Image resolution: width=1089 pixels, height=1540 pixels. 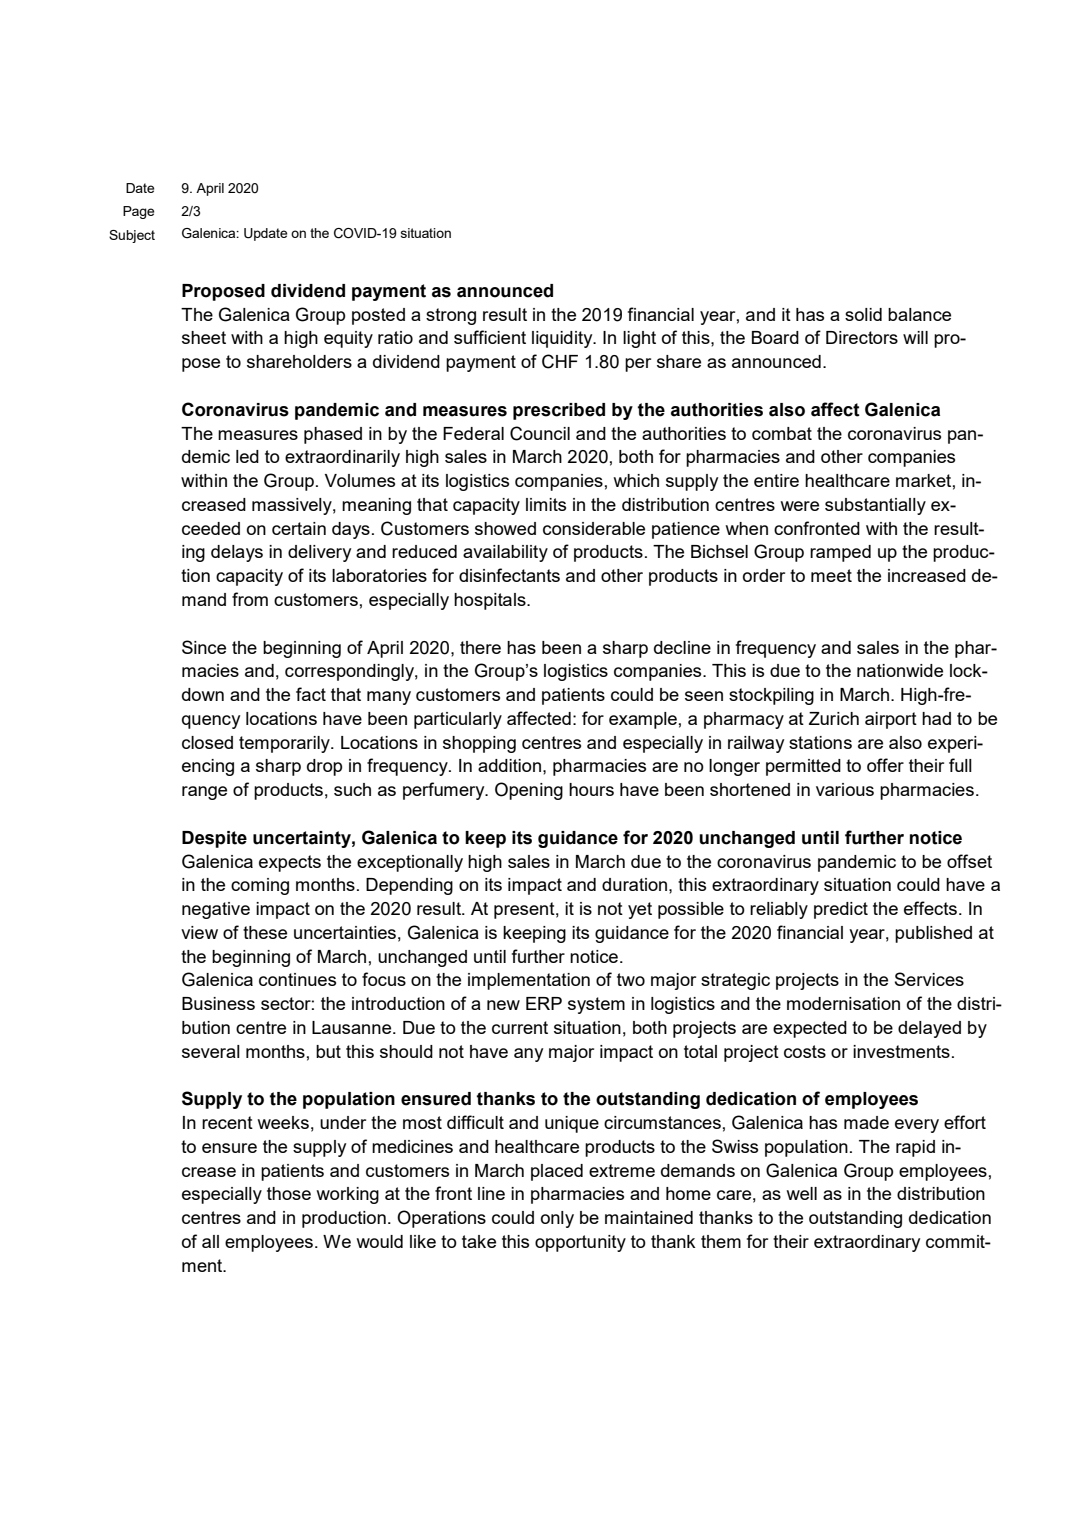 What do you see at coordinates (891, 720) in the screenshot?
I see `airport` at bounding box center [891, 720].
